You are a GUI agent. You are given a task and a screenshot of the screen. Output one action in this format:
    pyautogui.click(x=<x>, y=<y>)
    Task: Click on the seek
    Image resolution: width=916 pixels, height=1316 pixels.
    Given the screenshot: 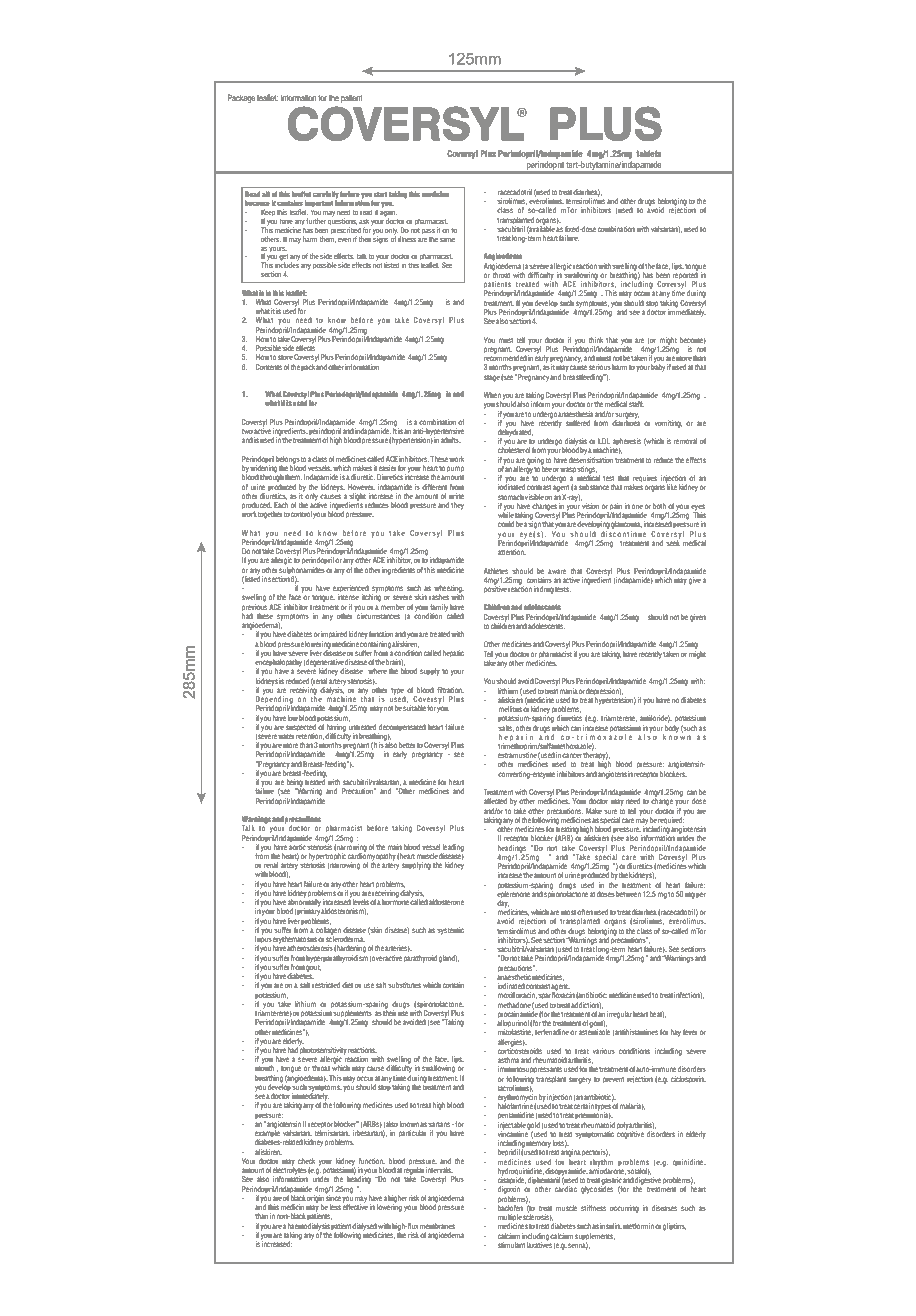 What is the action you would take?
    pyautogui.click(x=673, y=542)
